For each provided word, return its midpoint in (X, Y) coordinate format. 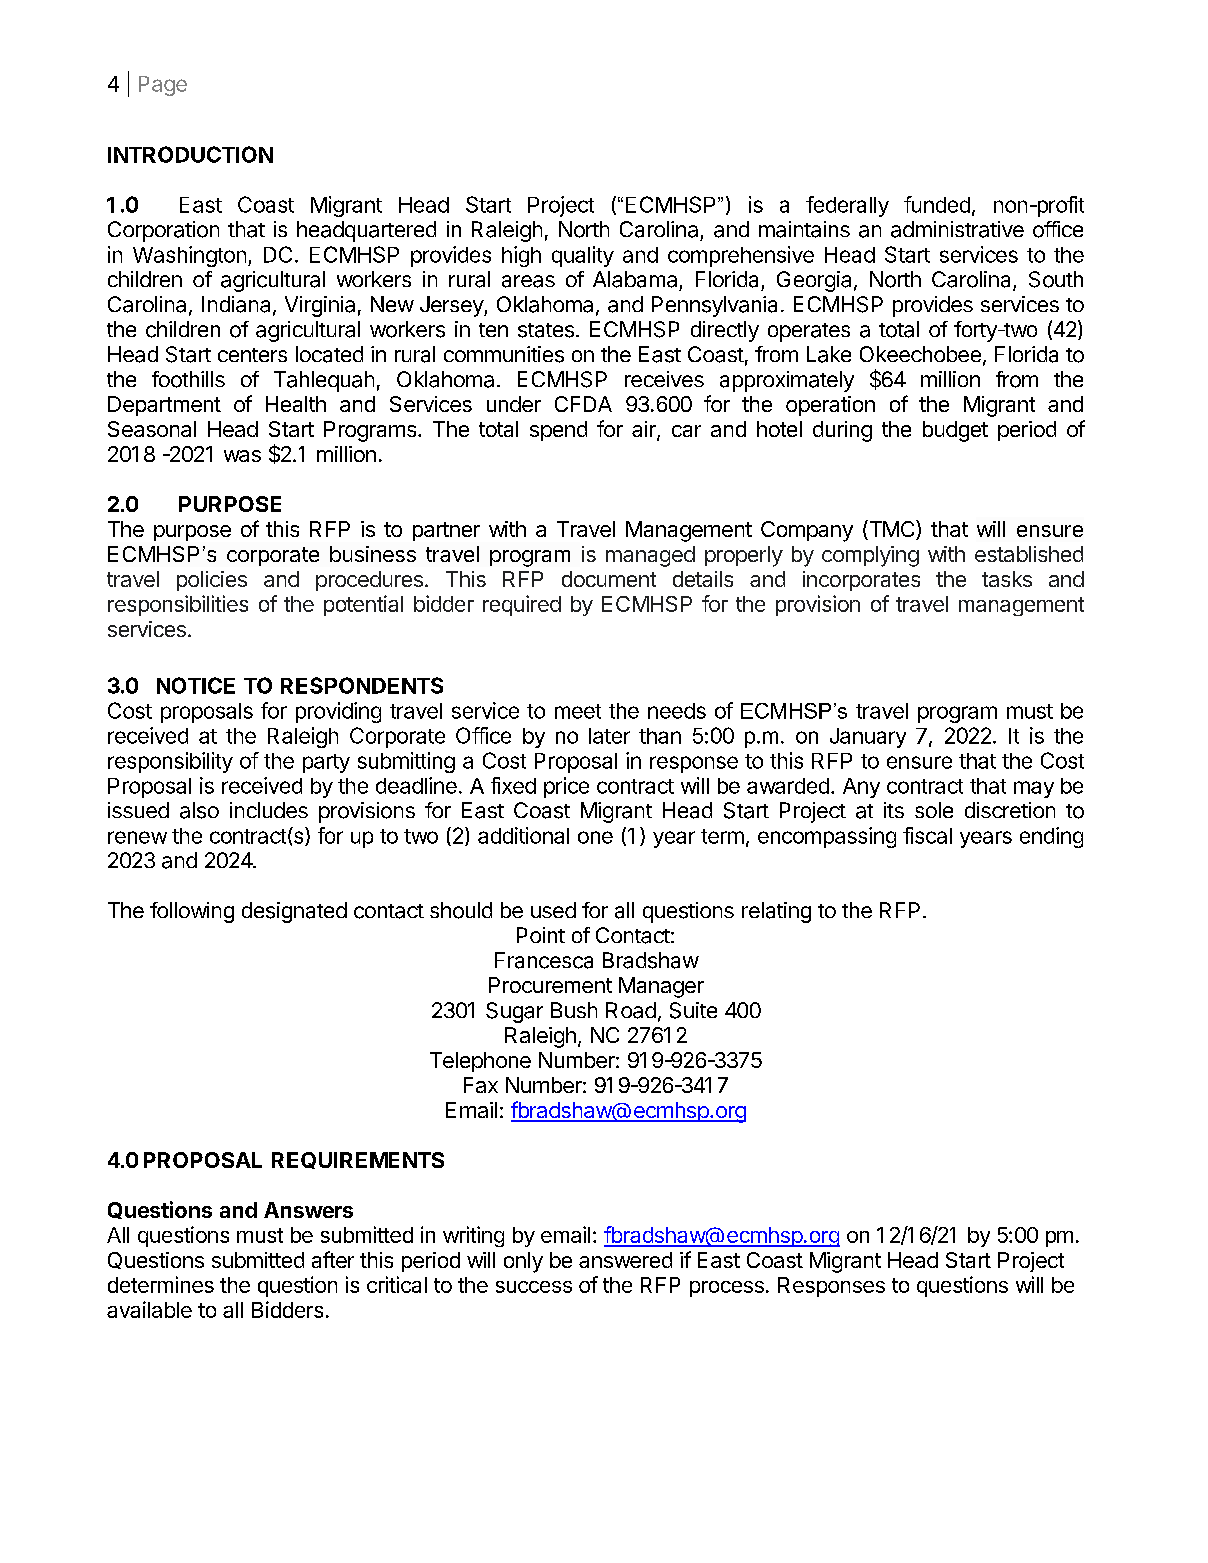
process (727, 1289)
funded (937, 204)
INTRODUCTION (190, 154)
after (333, 1259)
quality (583, 256)
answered (625, 1260)
